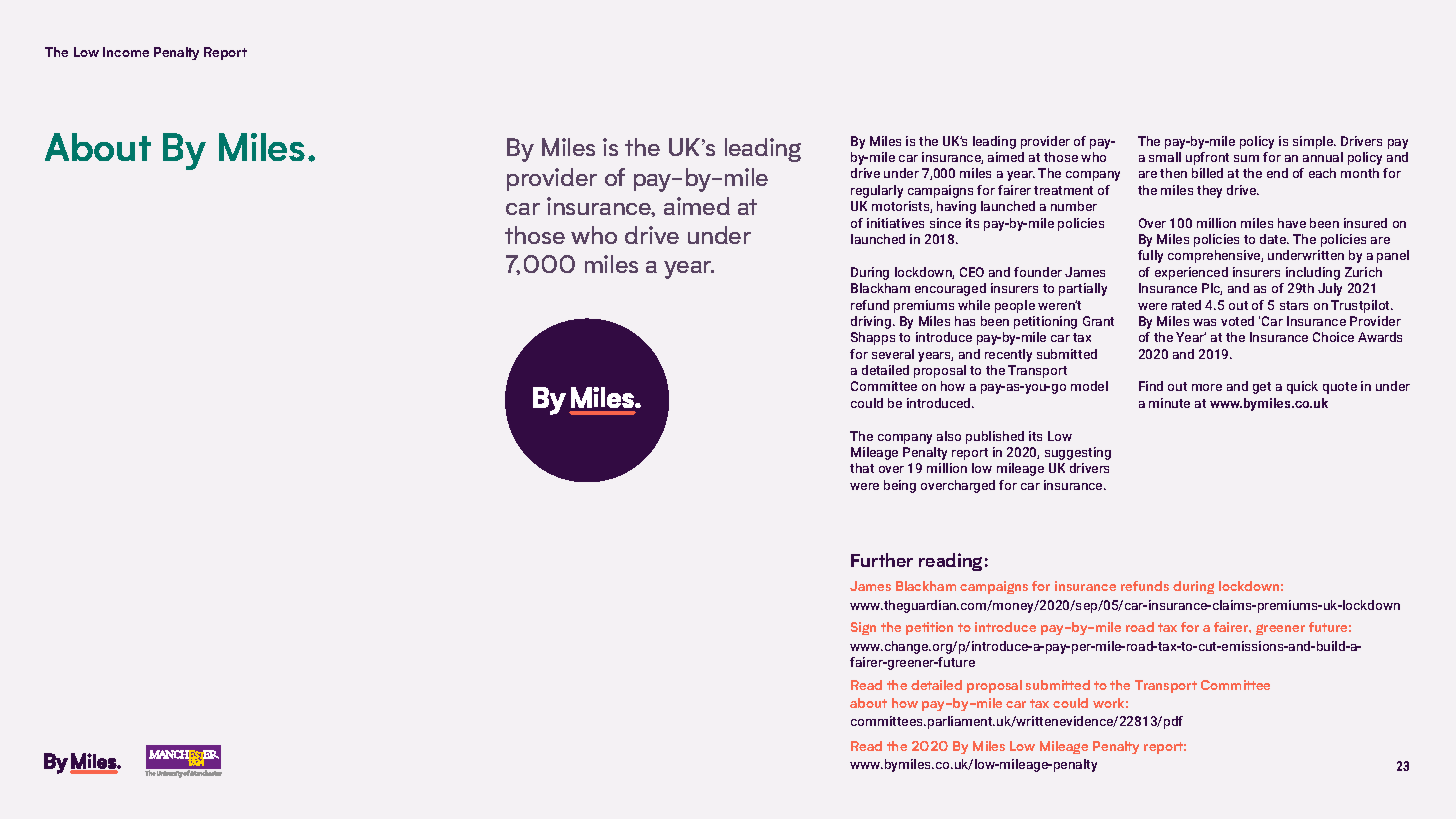  Describe the element at coordinates (126, 52) in the page. I see `Income` at that location.
